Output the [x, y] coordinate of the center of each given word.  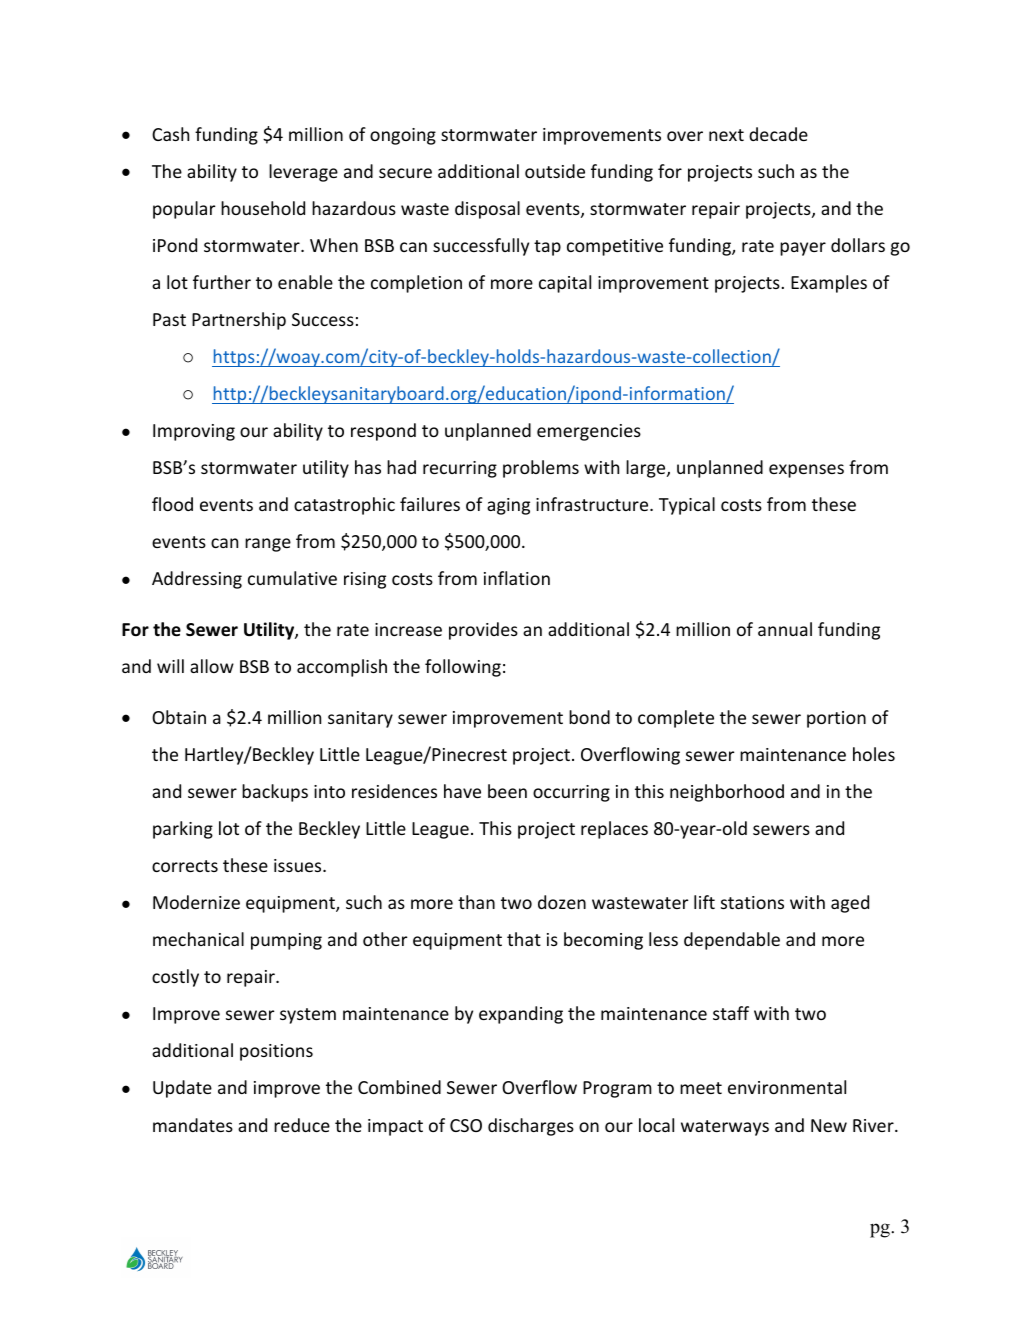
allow [212, 666]
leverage [303, 173]
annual [785, 629]
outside [555, 171]
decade [778, 134]
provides [483, 631]
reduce [302, 1125]
